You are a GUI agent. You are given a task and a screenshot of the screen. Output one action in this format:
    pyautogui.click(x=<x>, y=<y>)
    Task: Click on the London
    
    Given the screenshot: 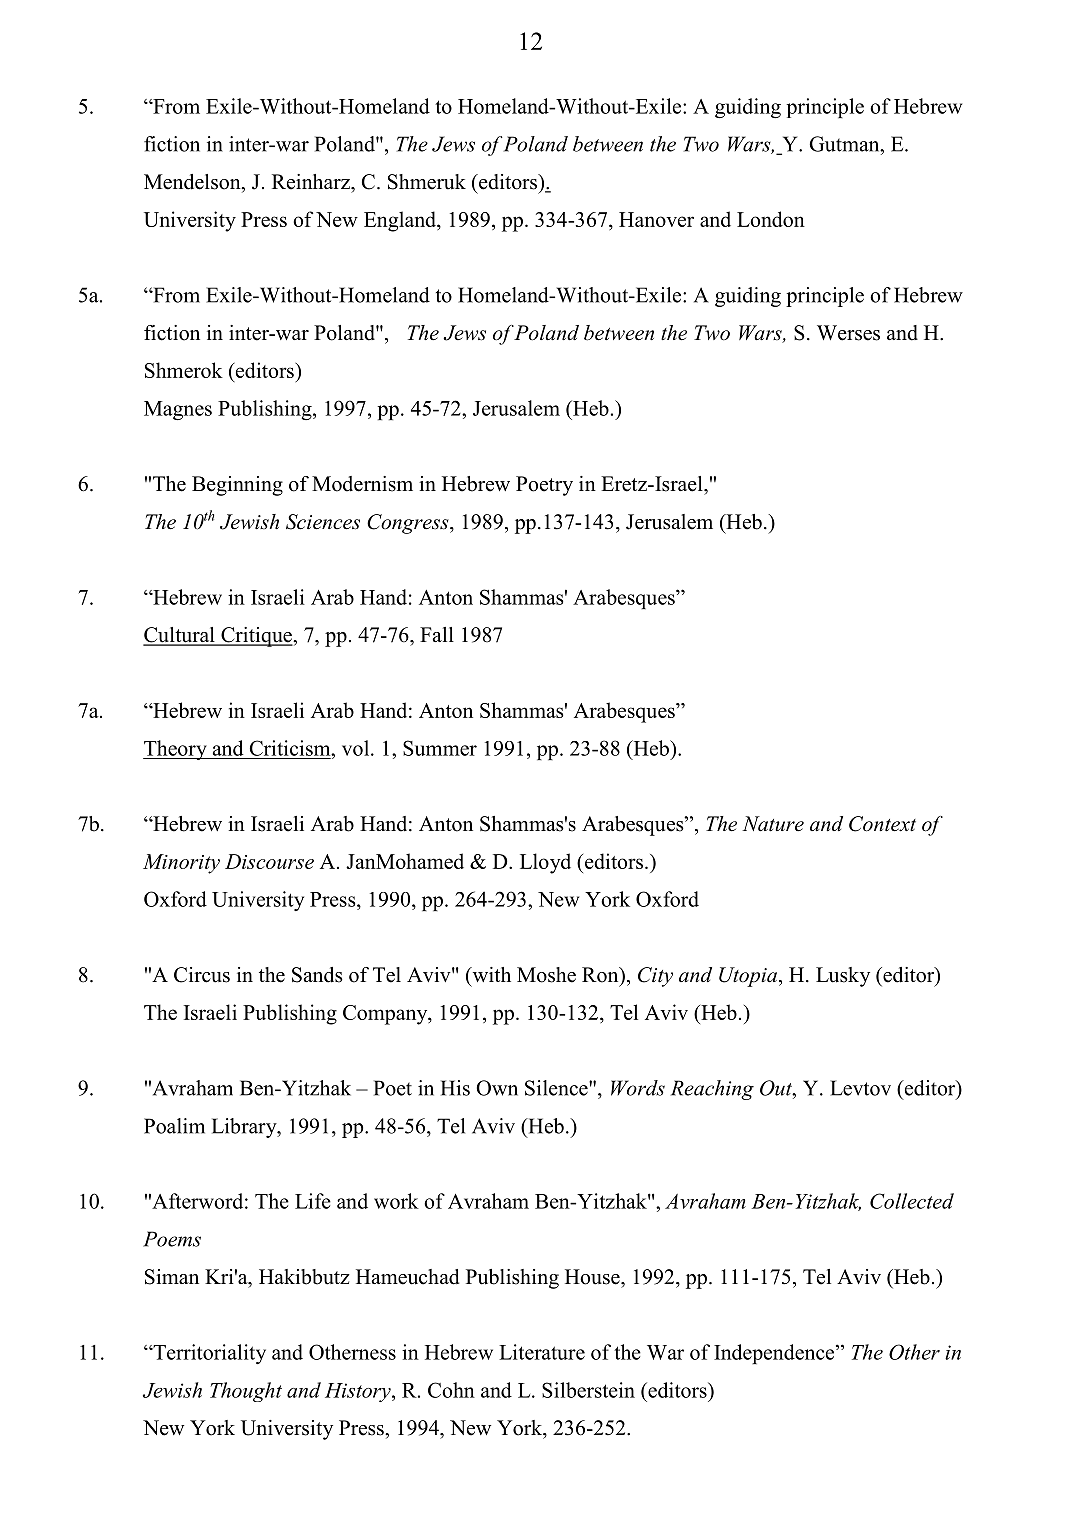 What is the action you would take?
    pyautogui.click(x=771, y=219)
